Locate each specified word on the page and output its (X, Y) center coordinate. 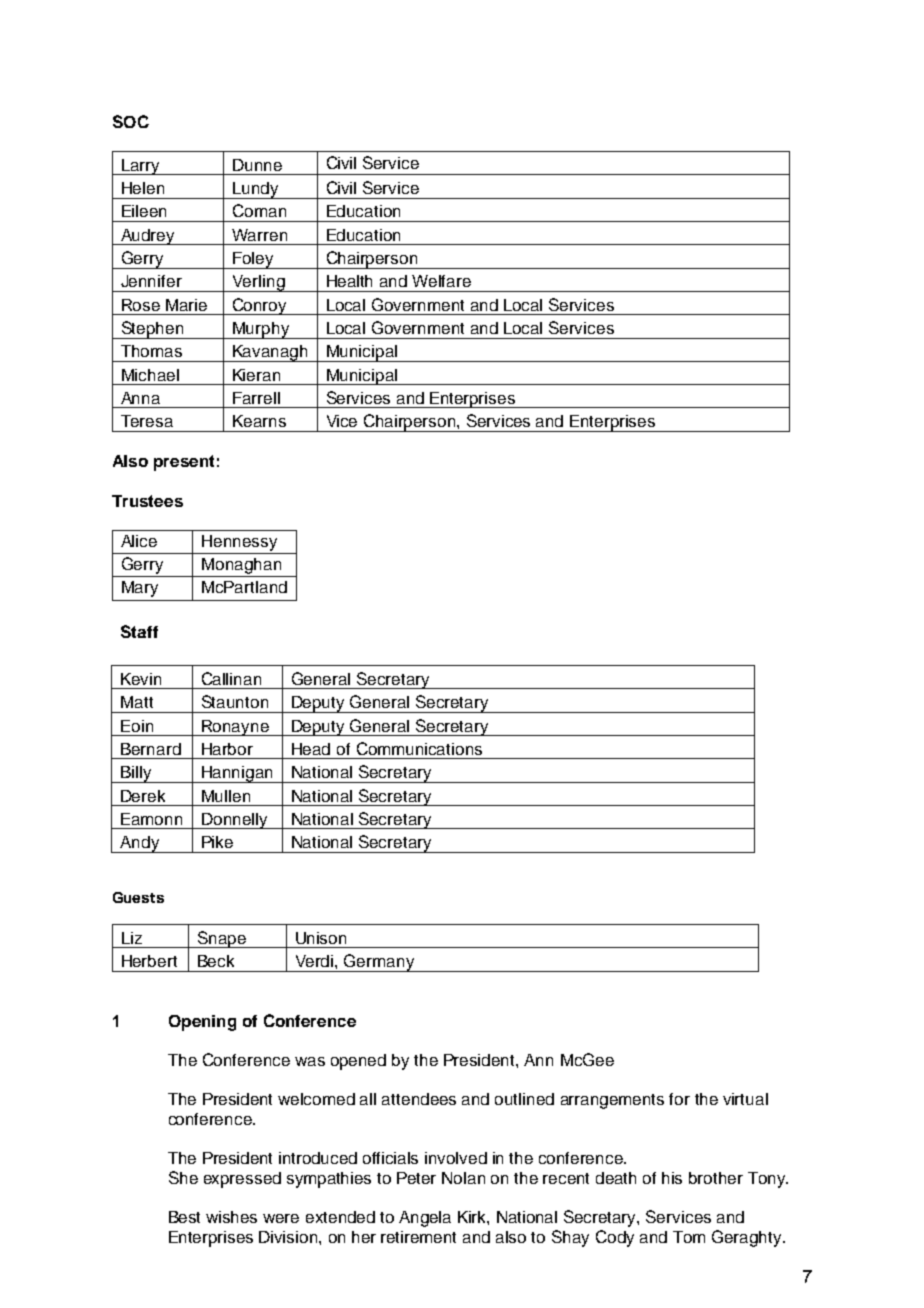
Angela (425, 1219)
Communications (419, 748)
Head (311, 749)
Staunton (235, 701)
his (672, 1178)
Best (184, 1217)
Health (349, 281)
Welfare (441, 281)
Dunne (257, 165)
